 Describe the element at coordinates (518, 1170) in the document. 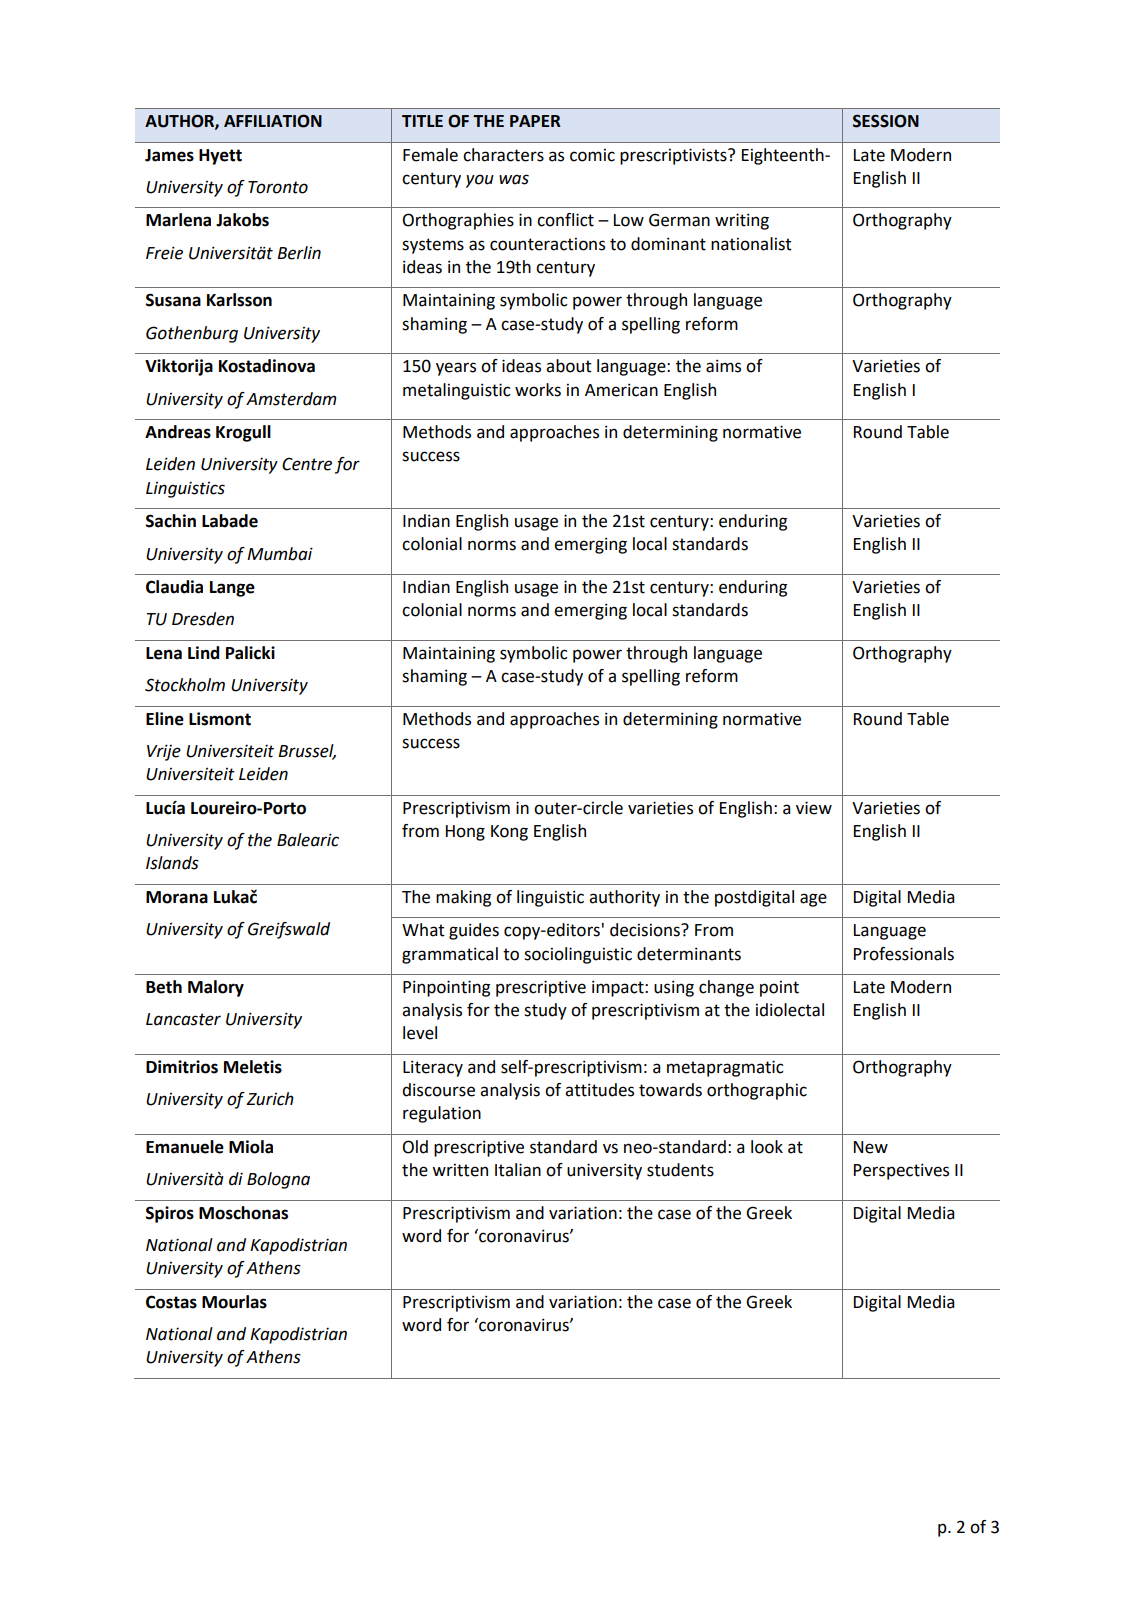

I see `Italian` at that location.
